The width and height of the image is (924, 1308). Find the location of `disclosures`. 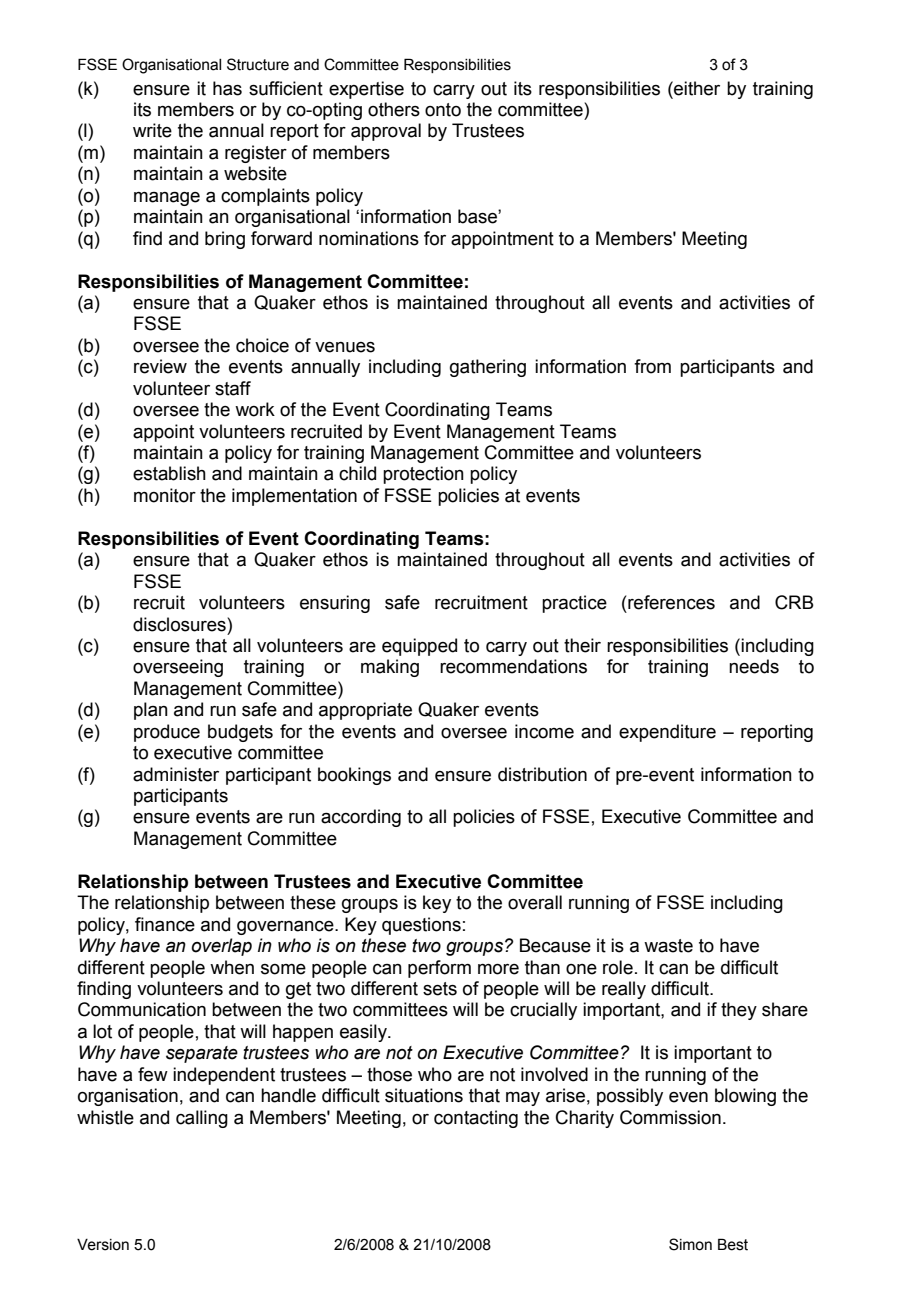

disclosures is located at coordinates (180, 624).
